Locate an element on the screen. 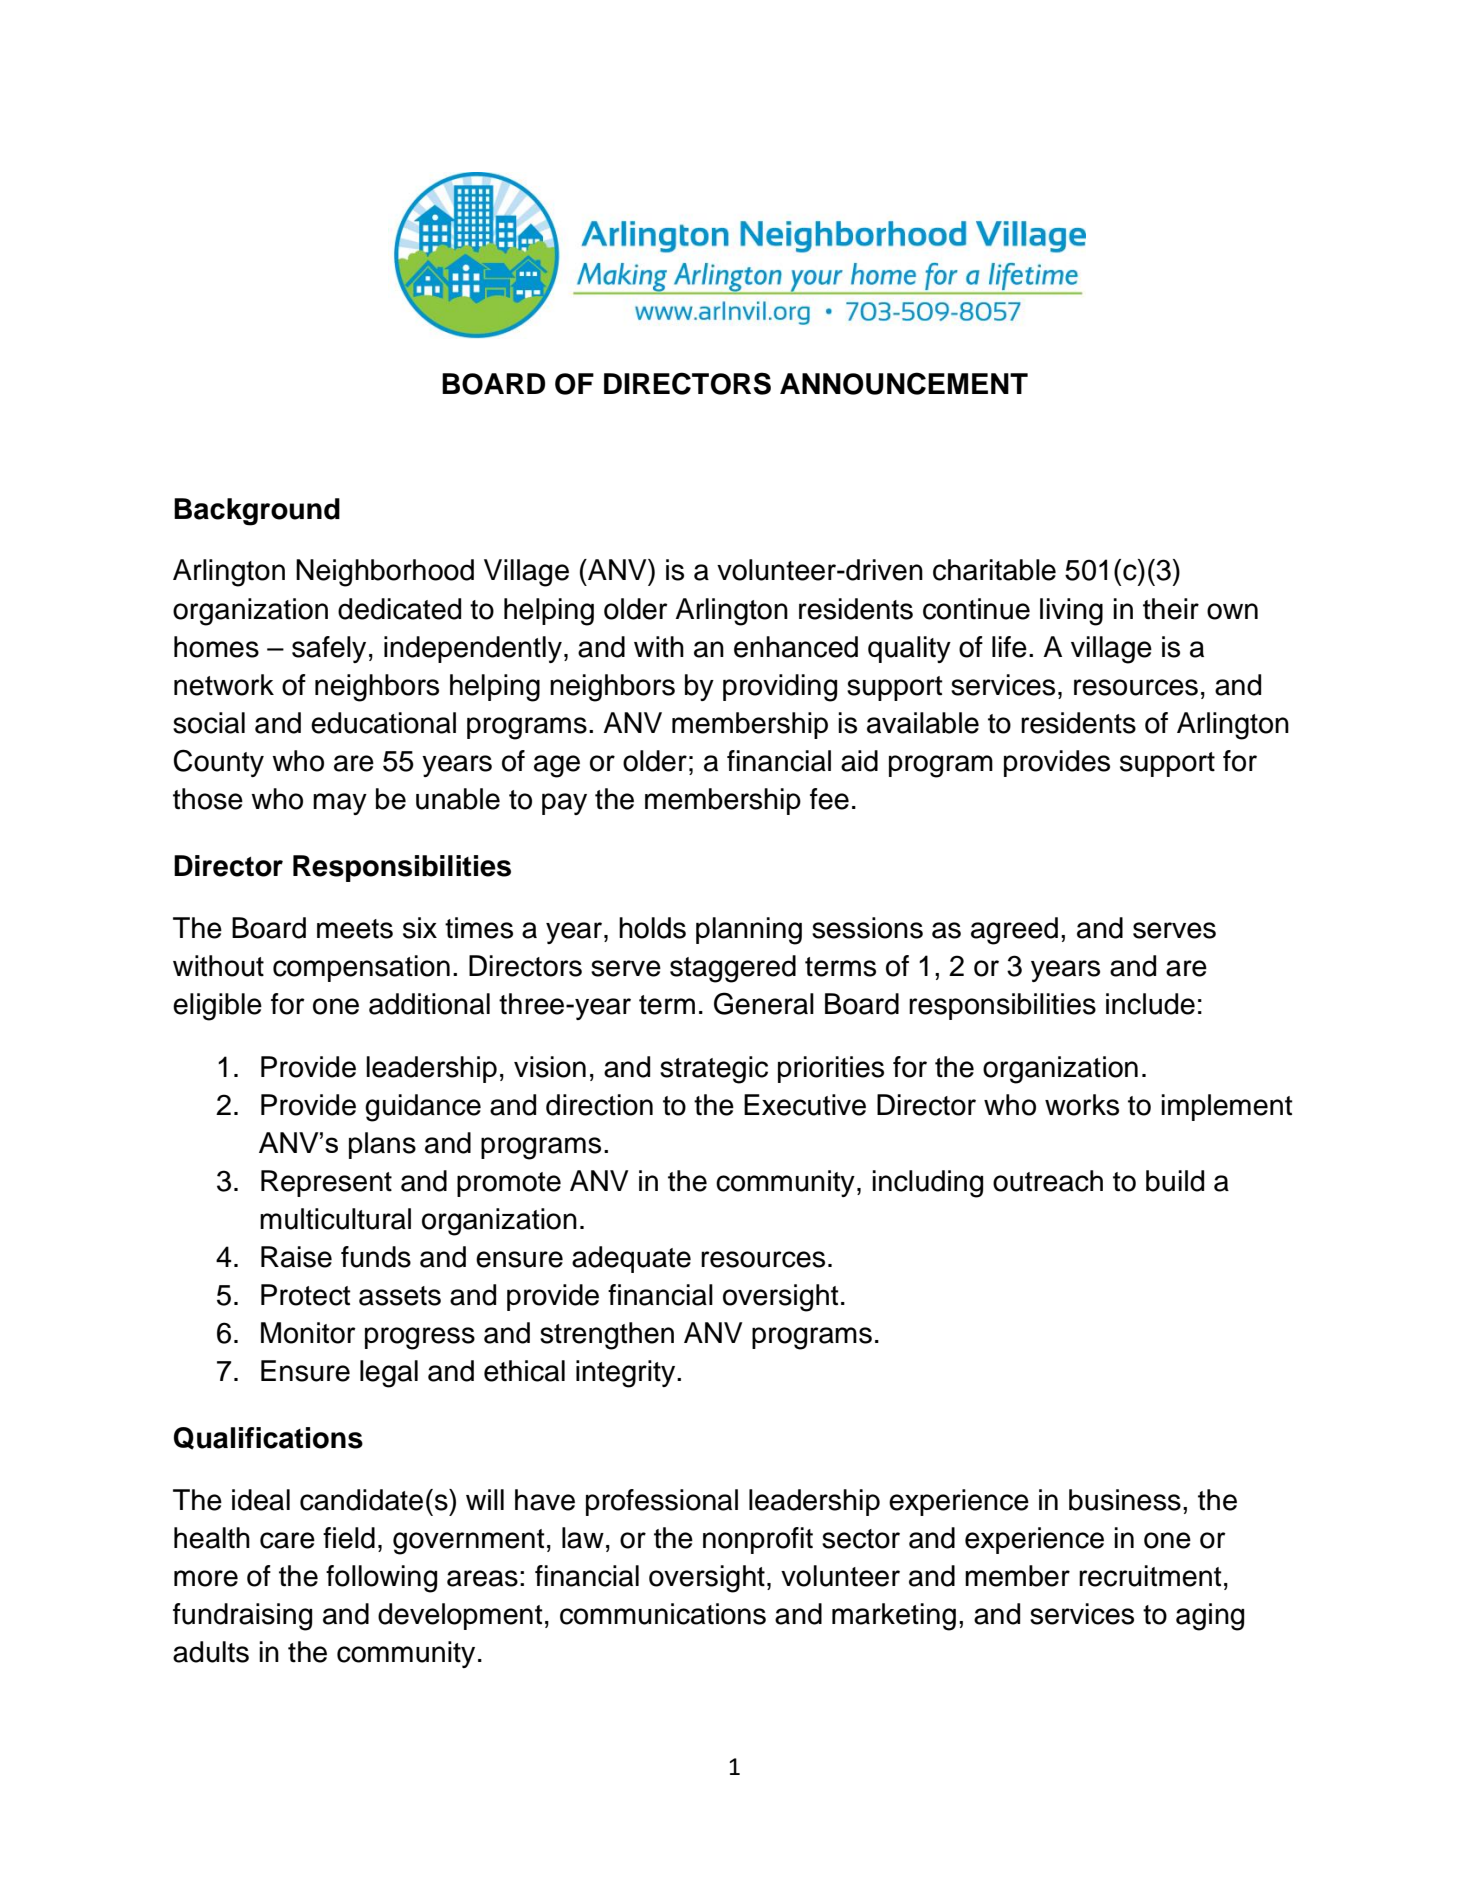 The width and height of the screenshot is (1469, 1901). living is located at coordinates (1071, 612).
